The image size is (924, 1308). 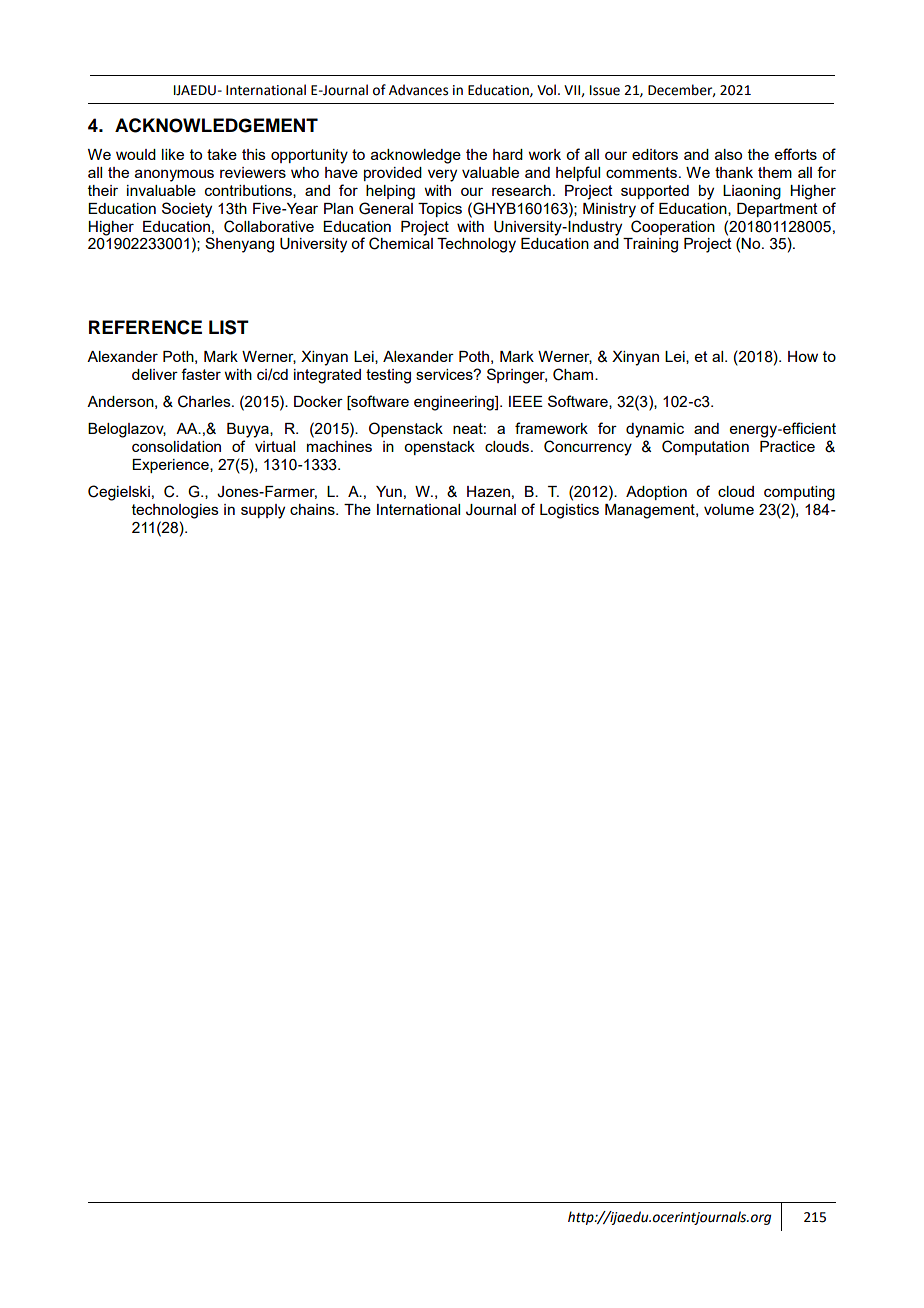 I want to click on Cooperation, so click(x=673, y=227).
